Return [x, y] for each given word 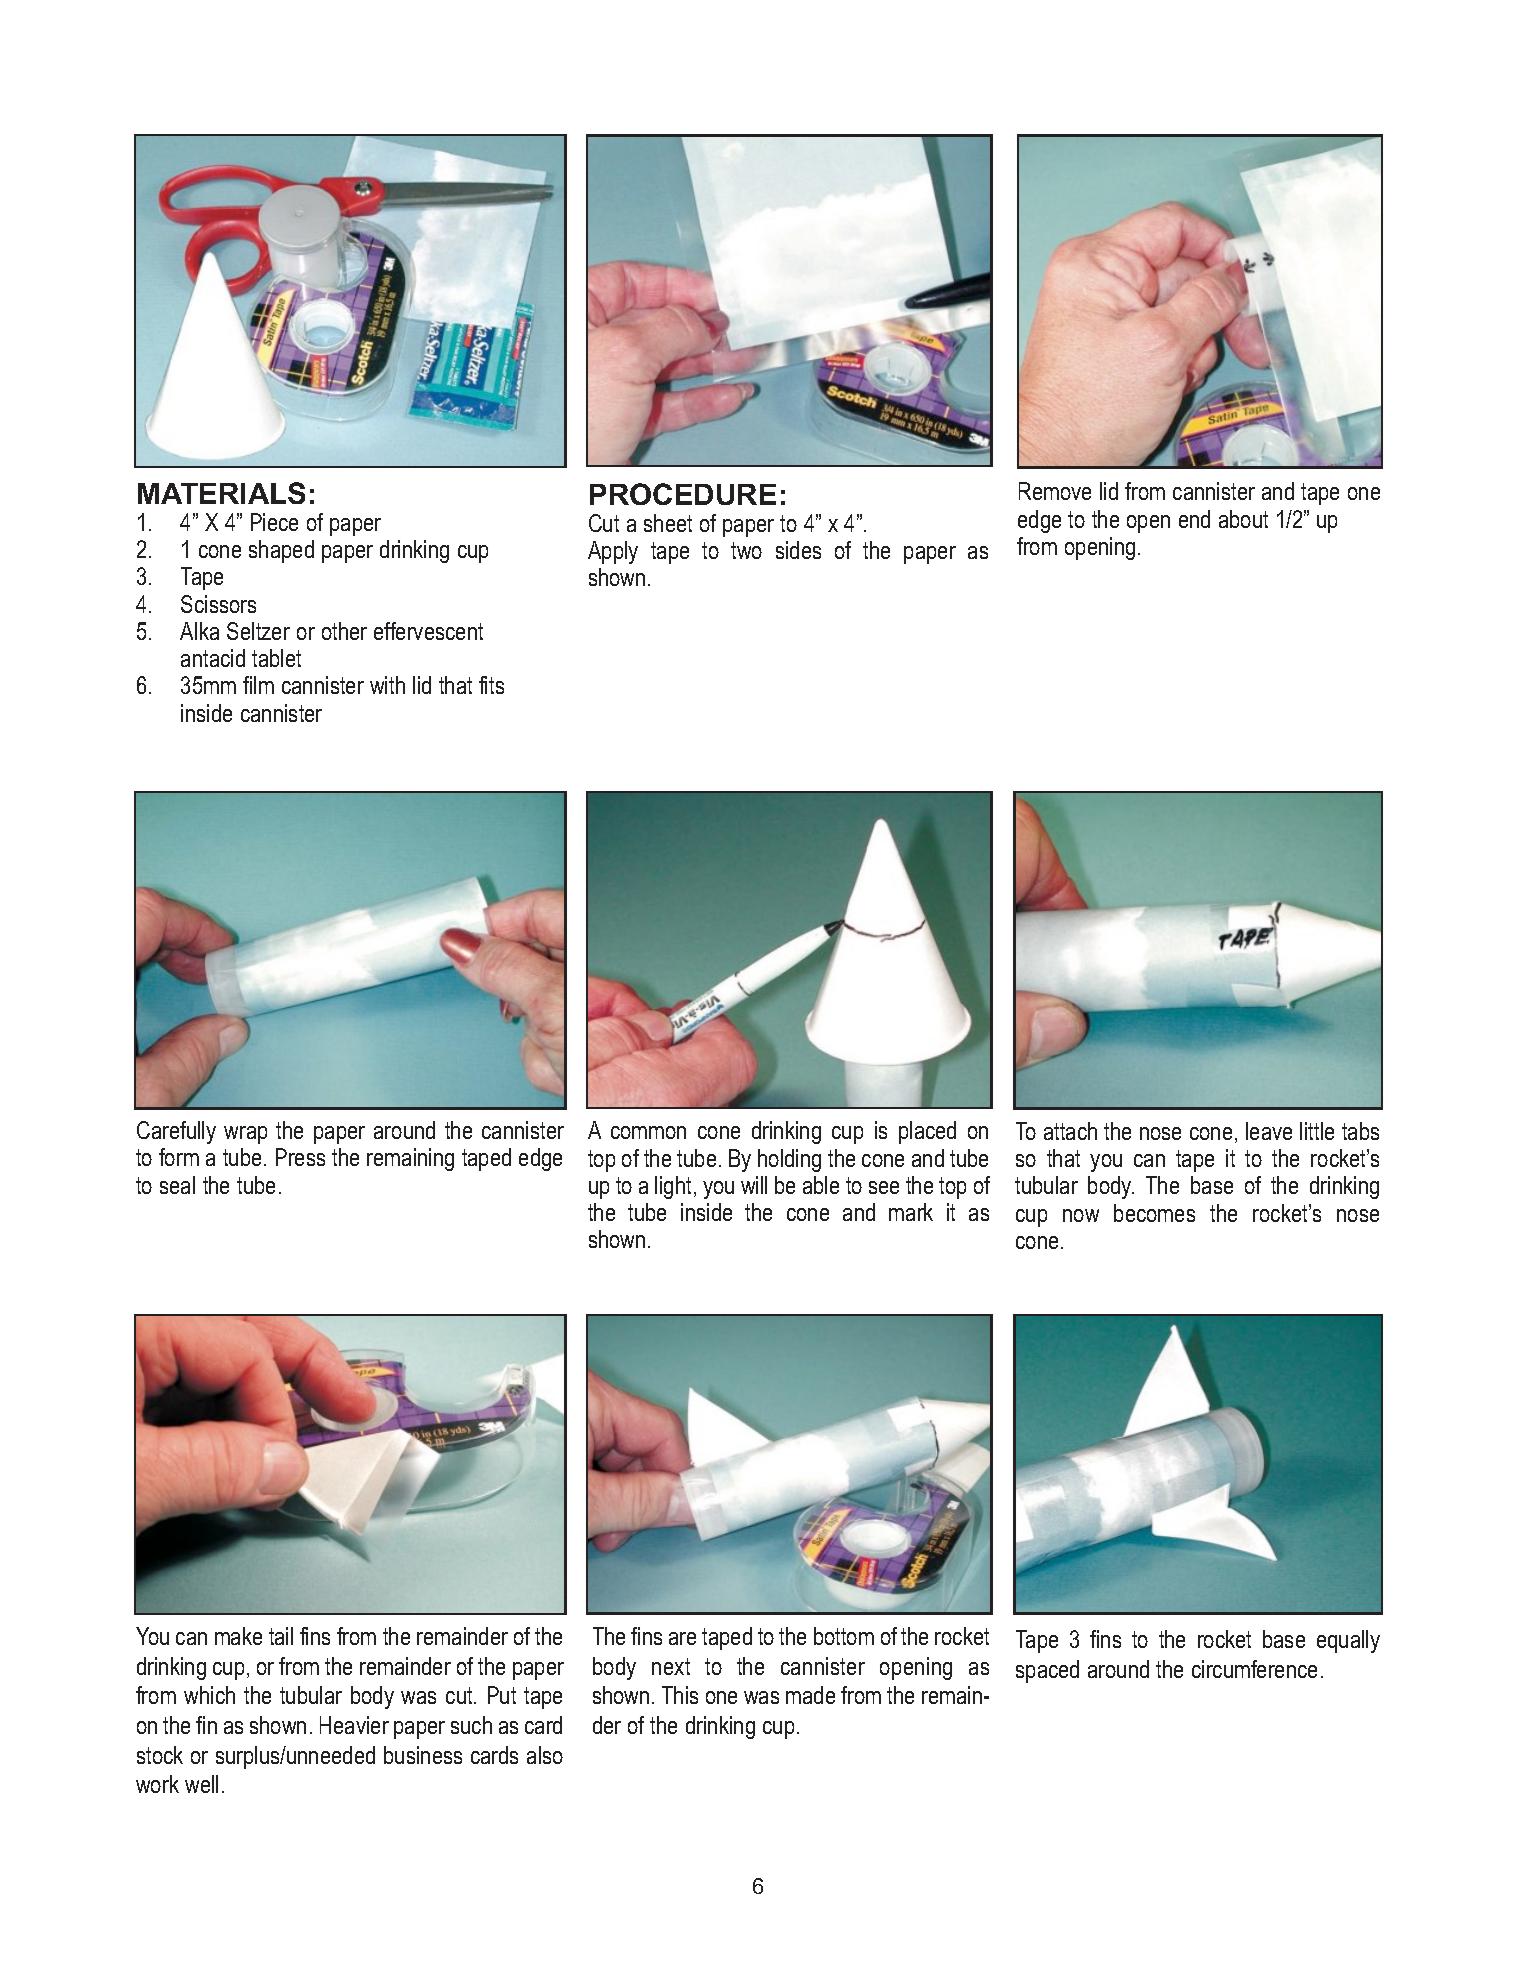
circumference [1254, 1669]
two [746, 550]
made [810, 1695]
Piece [274, 522]
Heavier [354, 1725]
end [1194, 519]
